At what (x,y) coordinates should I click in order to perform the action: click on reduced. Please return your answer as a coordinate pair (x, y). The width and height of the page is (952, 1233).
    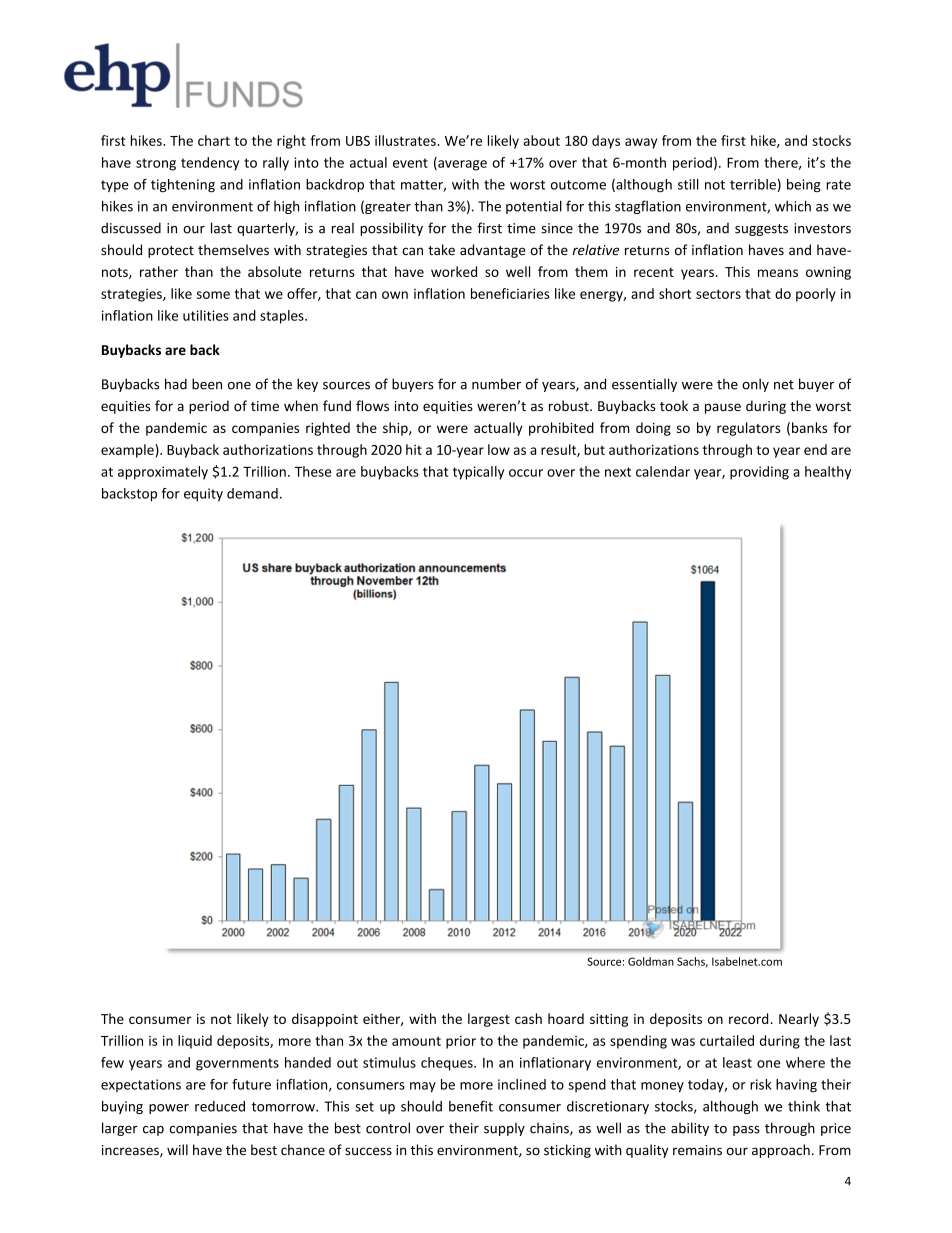
    Looking at the image, I should click on (220, 1106).
